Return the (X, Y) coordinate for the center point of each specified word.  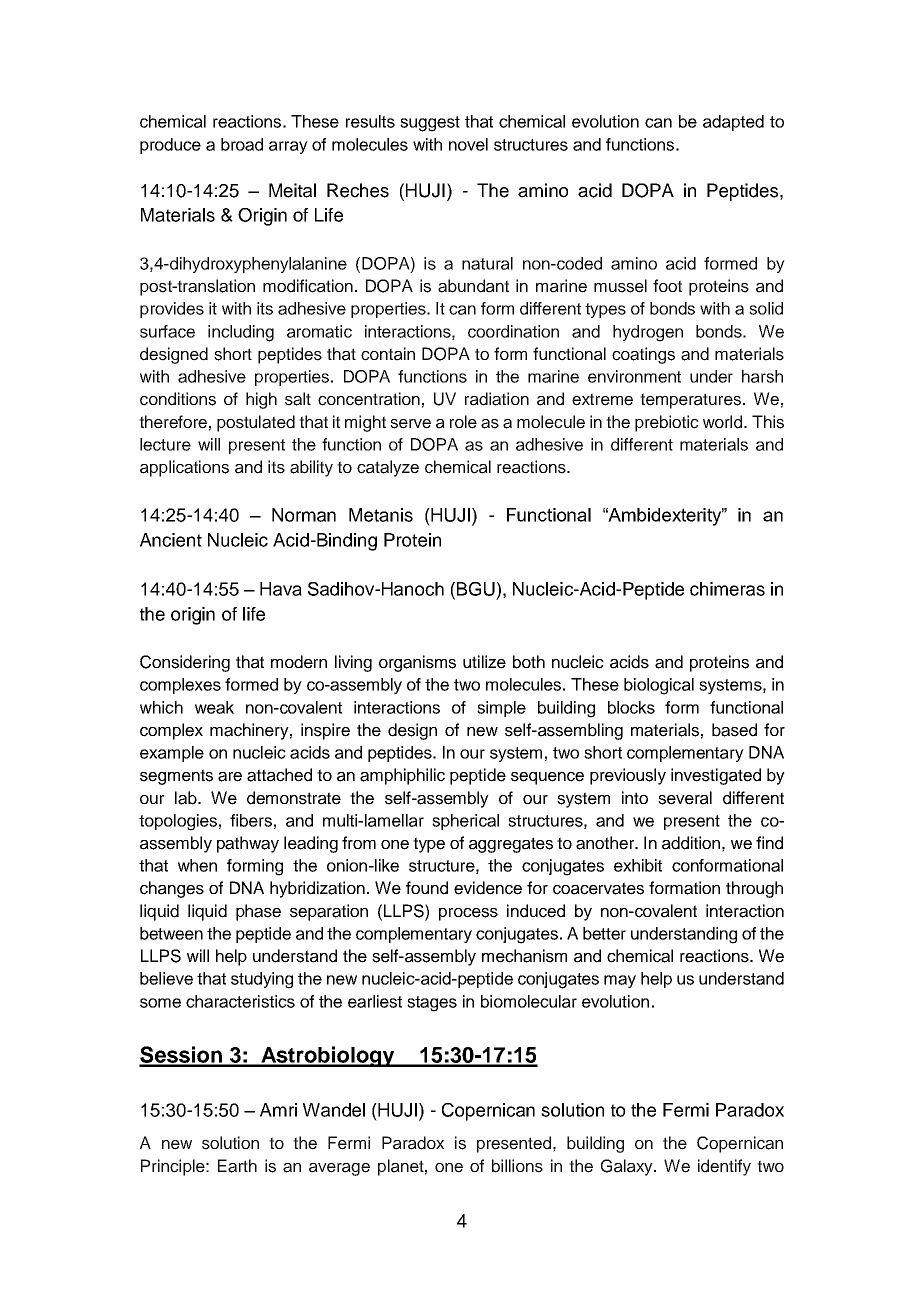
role (463, 422)
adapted (733, 123)
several (685, 798)
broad (242, 144)
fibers (251, 820)
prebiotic (667, 423)
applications (184, 468)
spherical (465, 822)
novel (468, 144)
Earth (237, 1166)
